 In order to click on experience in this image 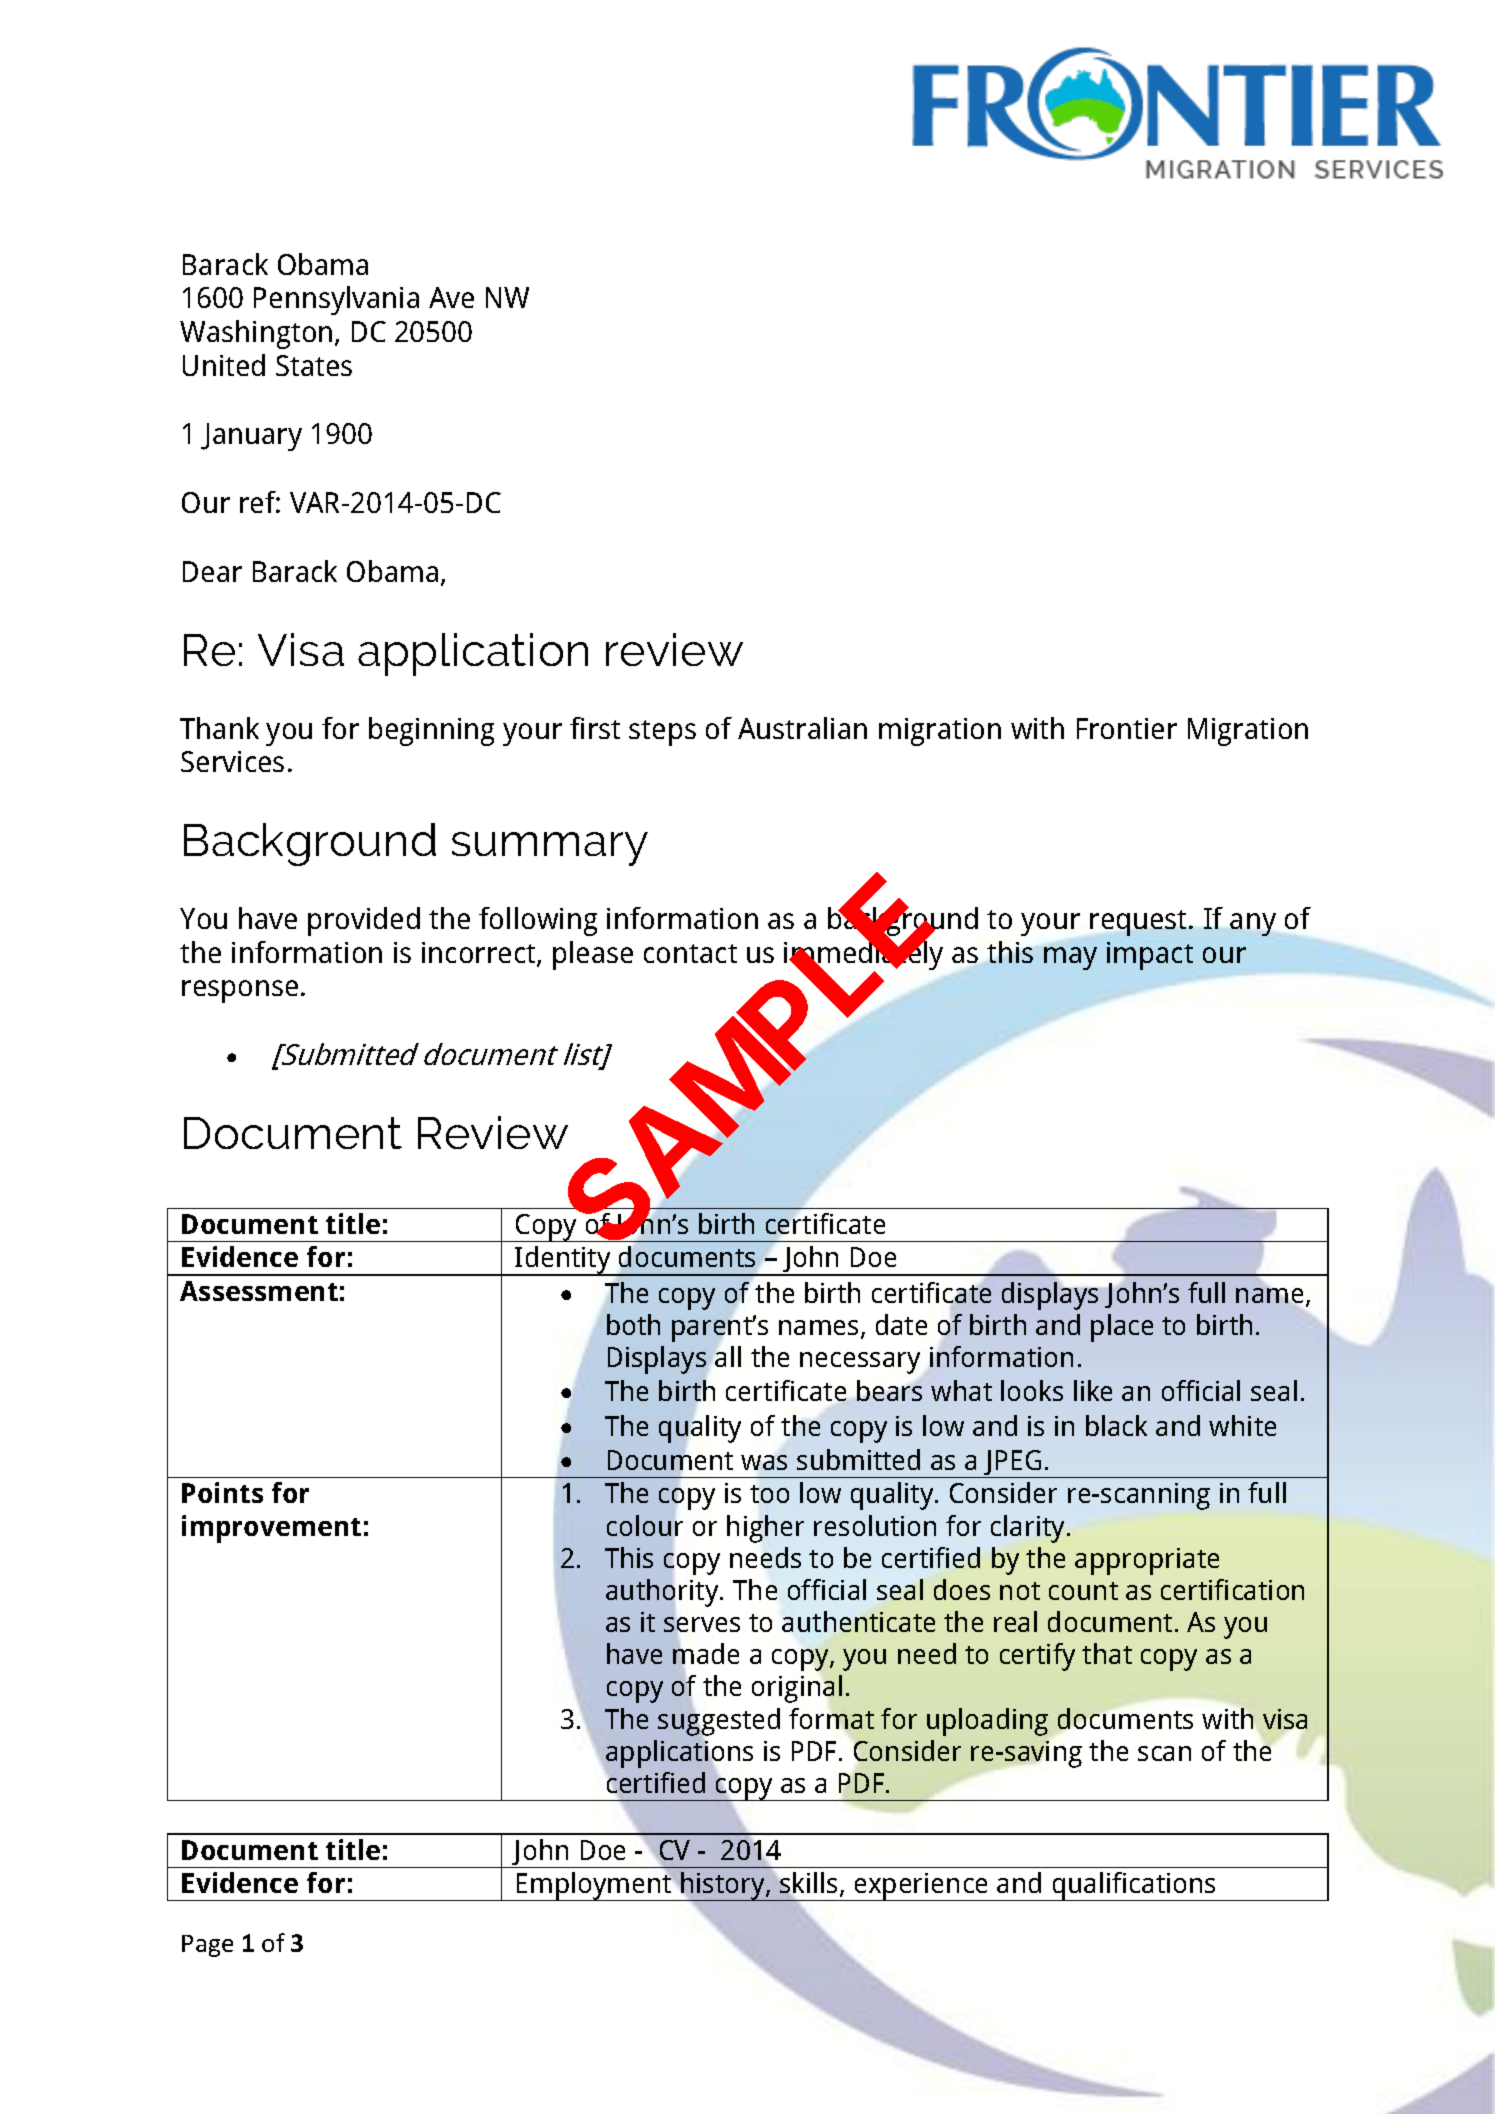, I will do `click(921, 1887)`.
